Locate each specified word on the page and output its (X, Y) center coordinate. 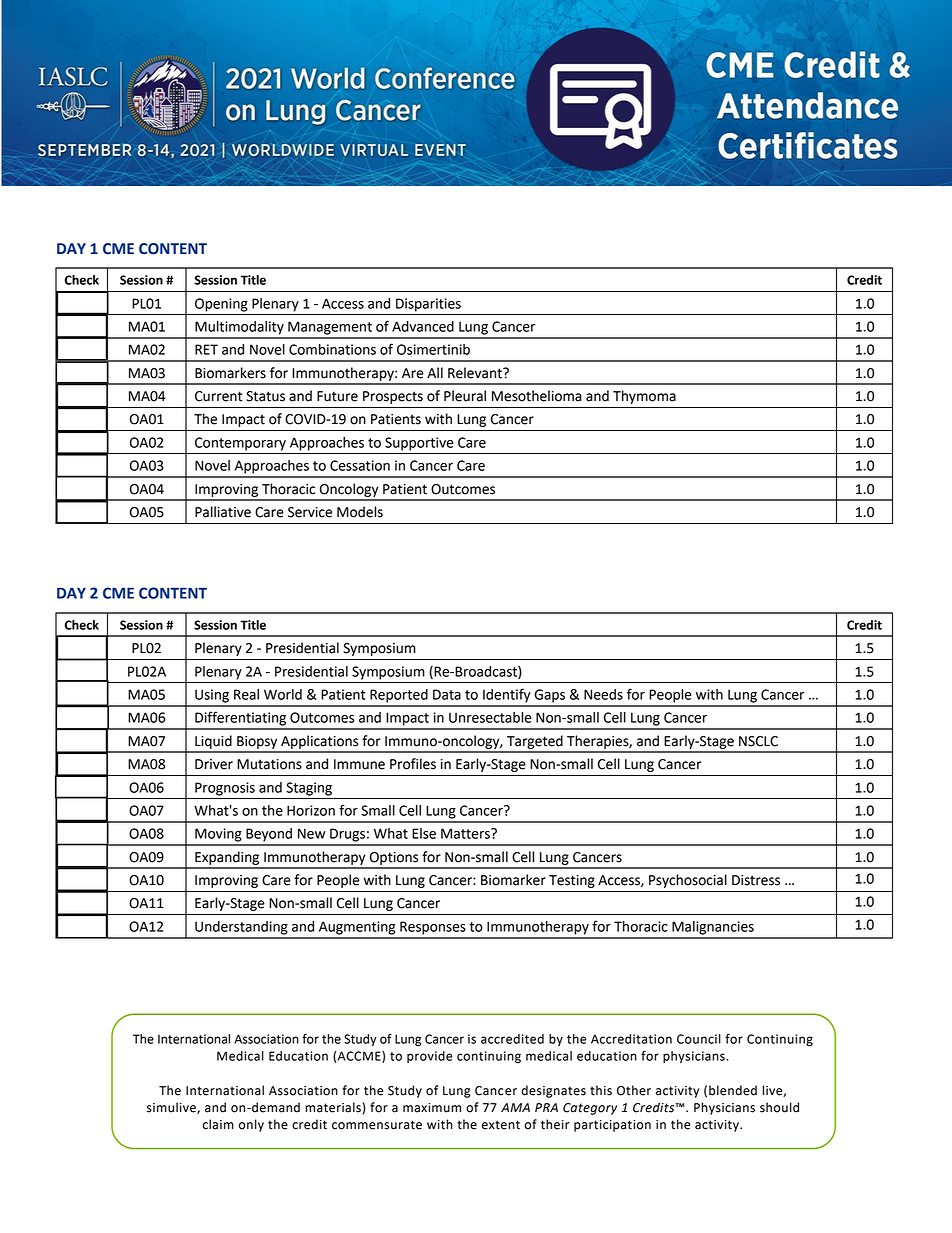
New (311, 833)
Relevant (476, 373)
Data (447, 694)
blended (733, 1090)
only (251, 1125)
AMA (515, 1107)
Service (310, 512)
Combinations (332, 349)
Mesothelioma (537, 396)
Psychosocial (688, 881)
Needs (603, 694)
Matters (466, 833)
